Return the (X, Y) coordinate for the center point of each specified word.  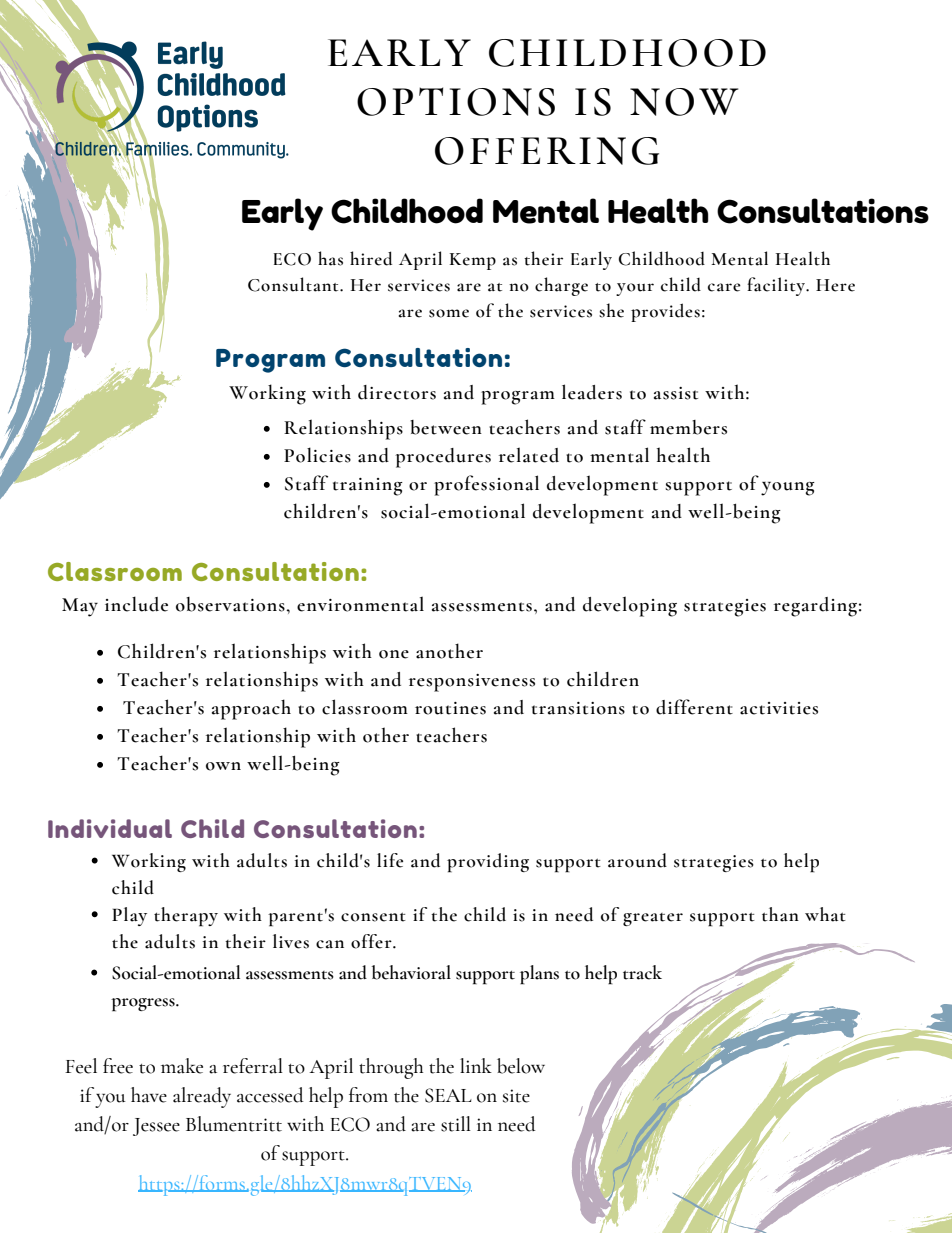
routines (450, 708)
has (330, 258)
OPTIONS (456, 101)
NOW (684, 102)
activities (779, 708)
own (223, 766)
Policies (317, 455)
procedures (443, 458)
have (149, 1095)
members (688, 427)
